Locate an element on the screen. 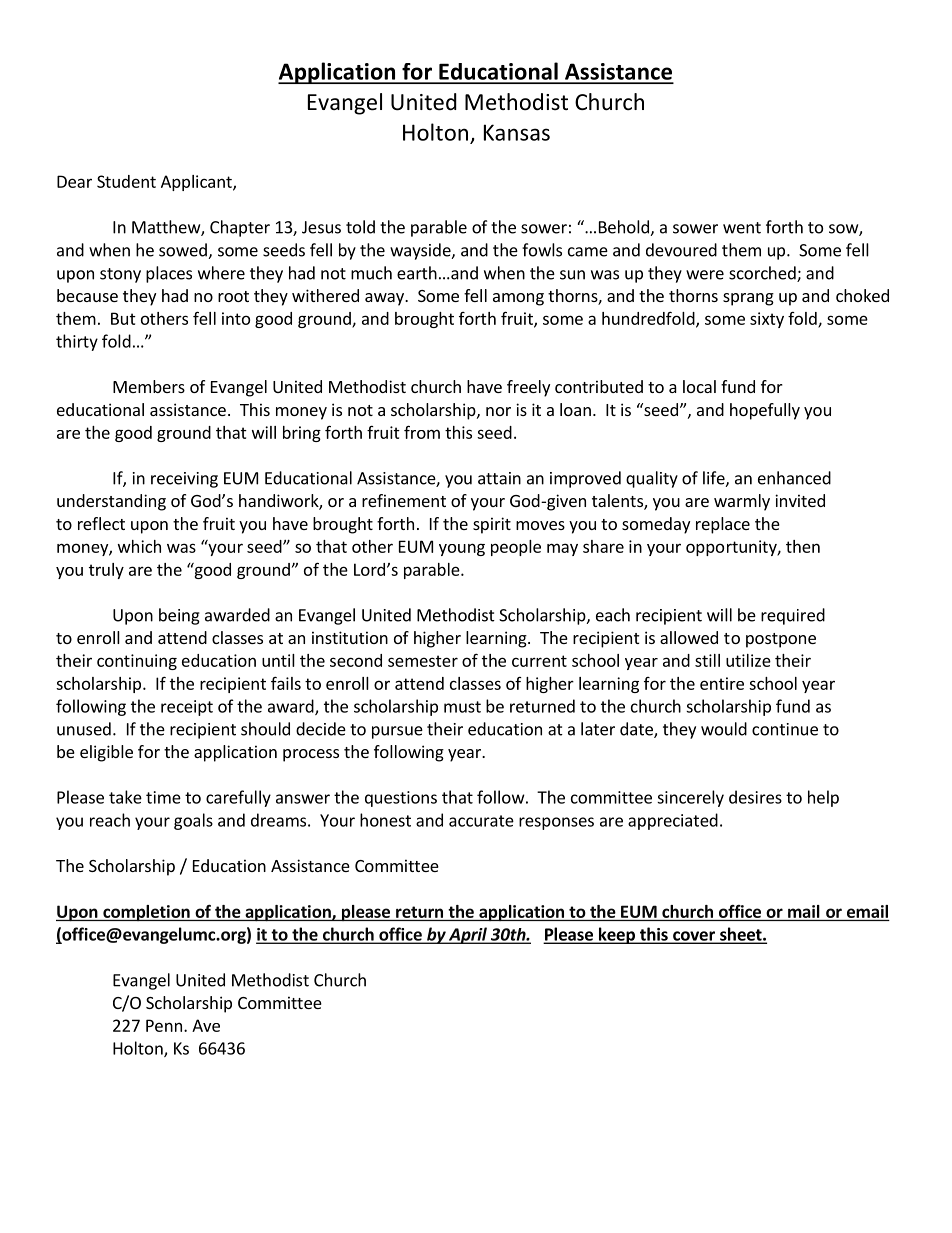 The width and height of the screenshot is (952, 1233). Kansas is located at coordinates (517, 132).
